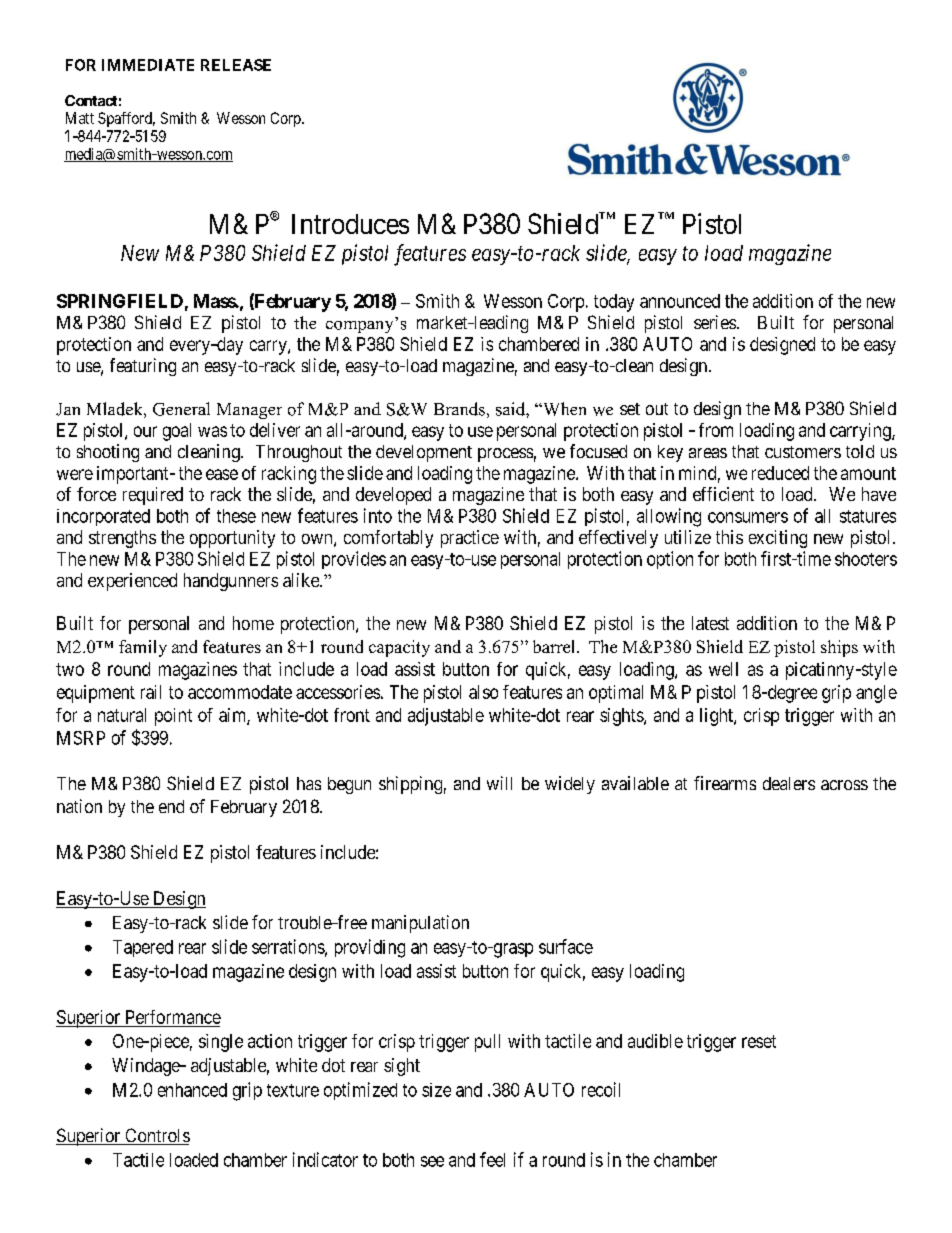  Describe the element at coordinates (680, 301) in the page. I see `announced` at that location.
